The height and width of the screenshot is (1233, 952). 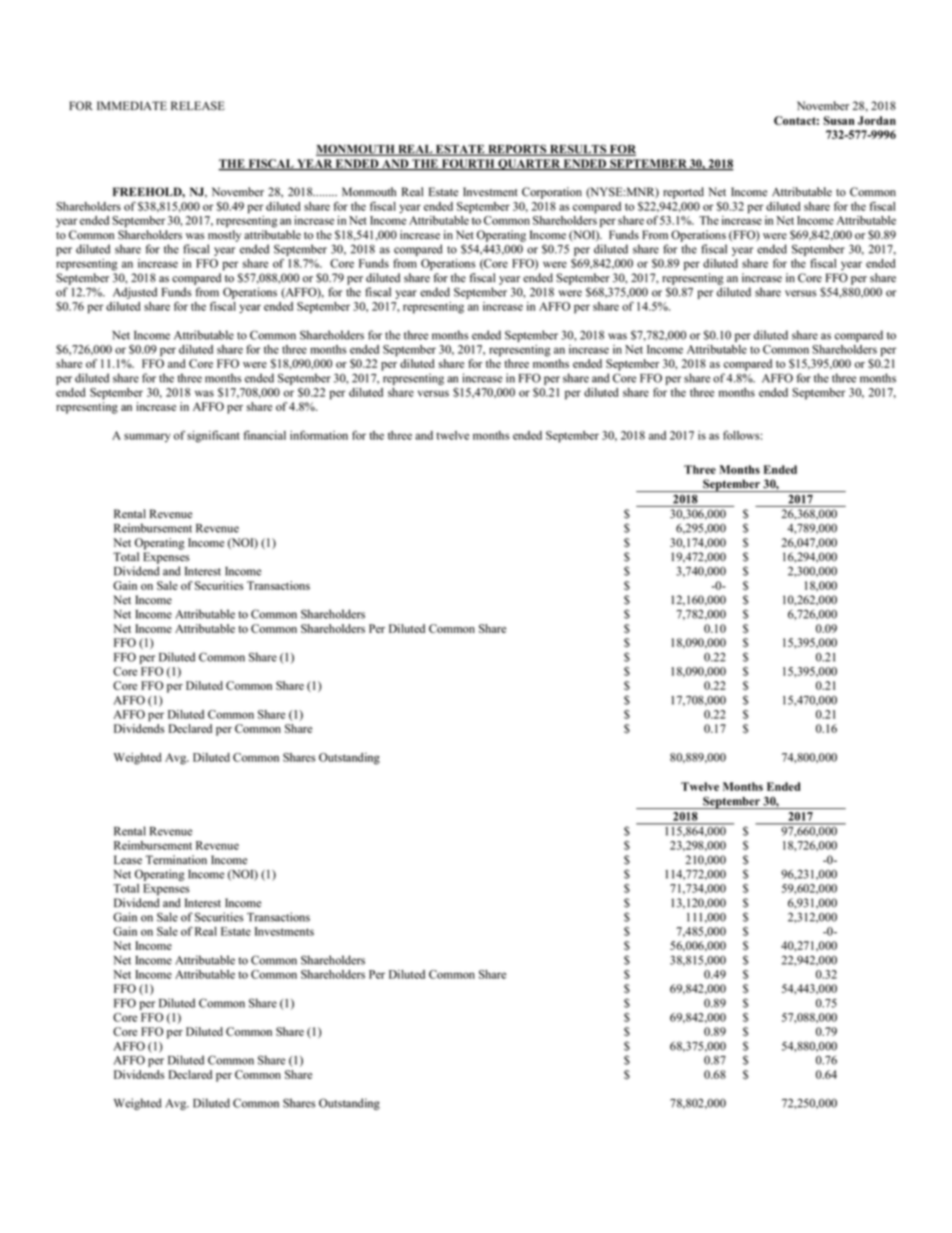 I want to click on Susan, so click(x=839, y=120).
